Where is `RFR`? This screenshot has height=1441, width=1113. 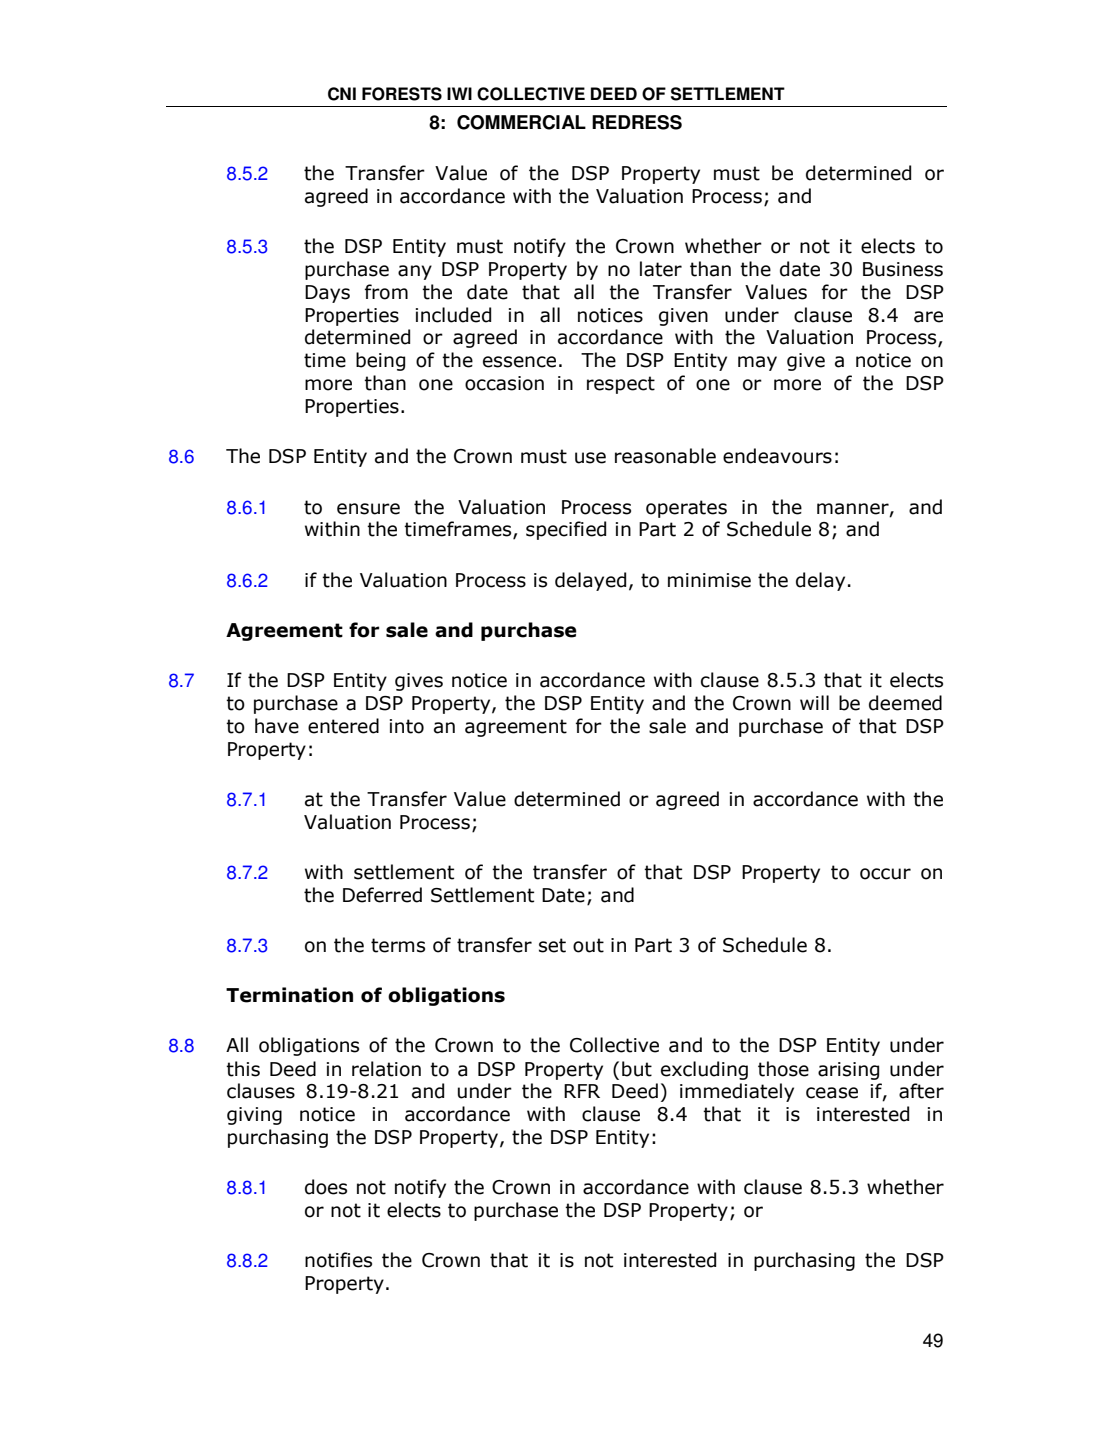
RFR is located at coordinates (582, 1091).
